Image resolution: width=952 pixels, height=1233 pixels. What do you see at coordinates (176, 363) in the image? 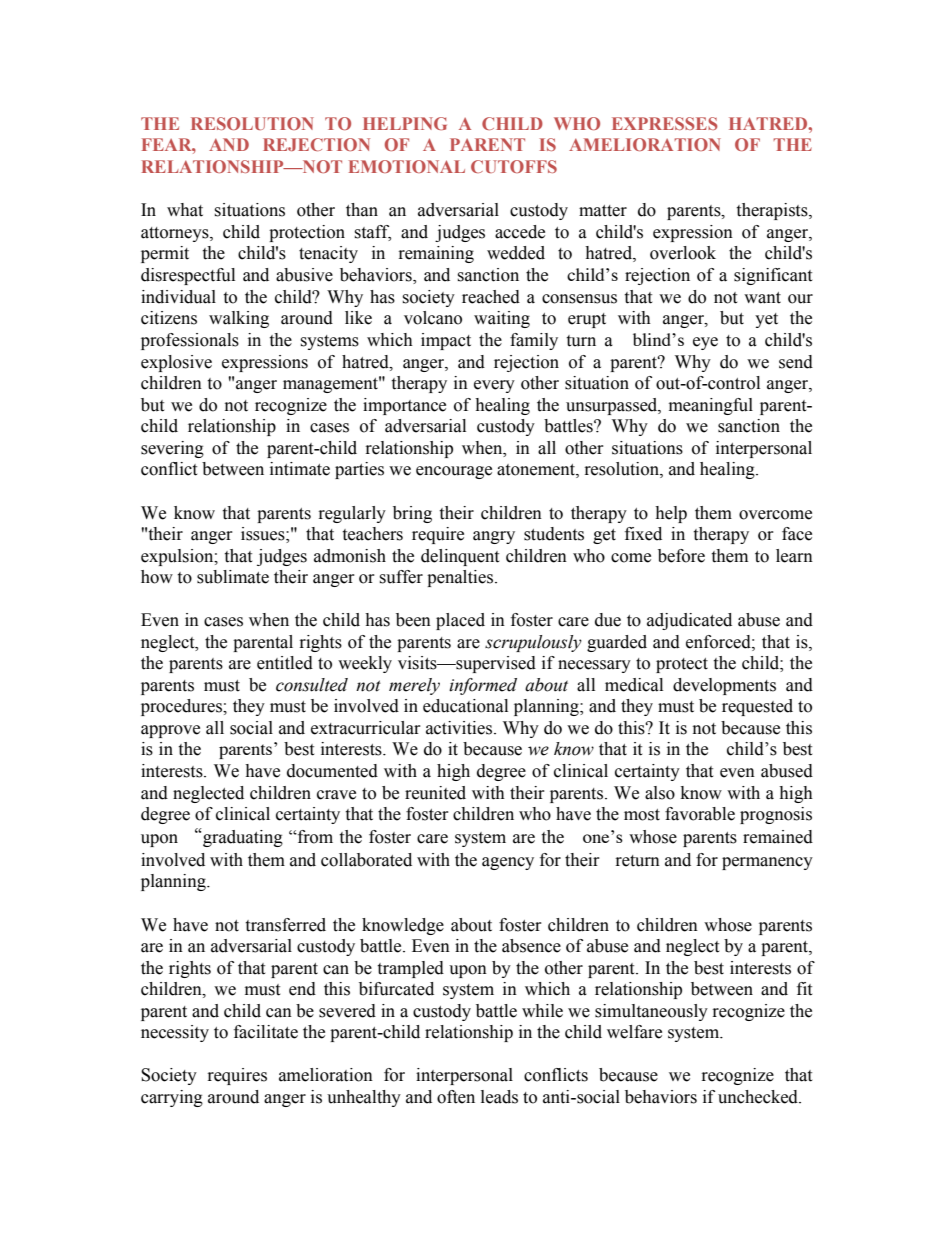
I see `explosive` at bounding box center [176, 363].
